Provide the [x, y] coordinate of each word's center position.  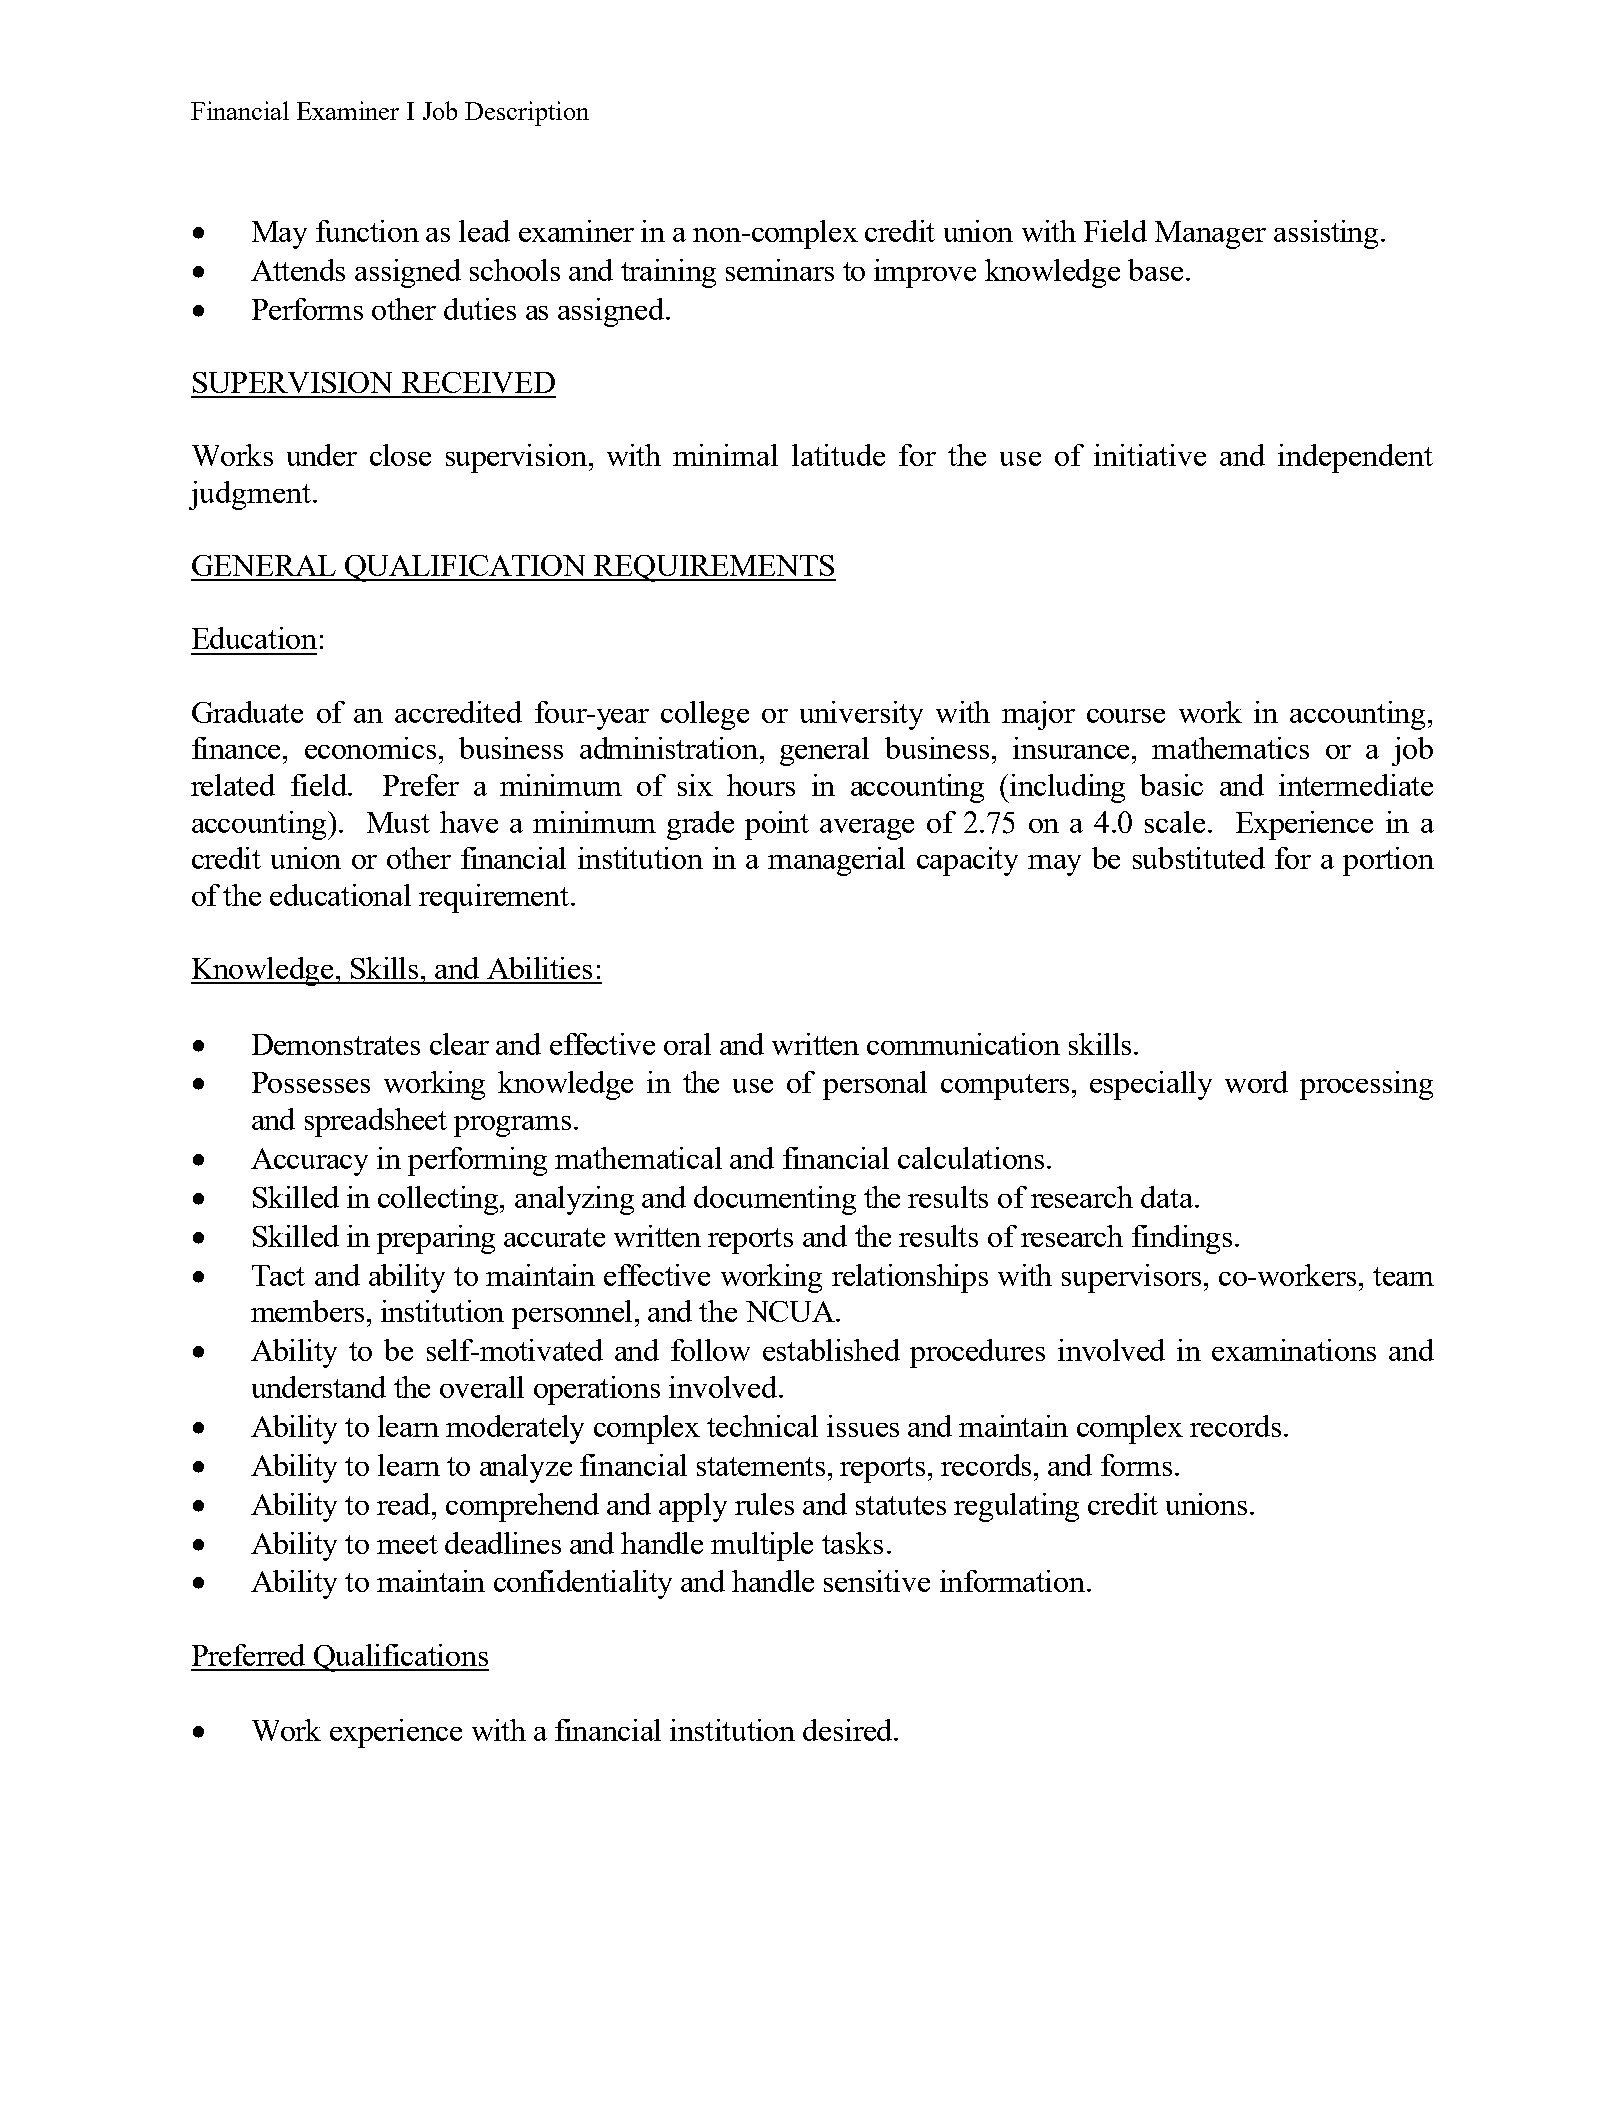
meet [407, 1544]
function [367, 231]
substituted [1199, 858]
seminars [780, 270]
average [867, 829]
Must [398, 822]
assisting [1328, 234]
